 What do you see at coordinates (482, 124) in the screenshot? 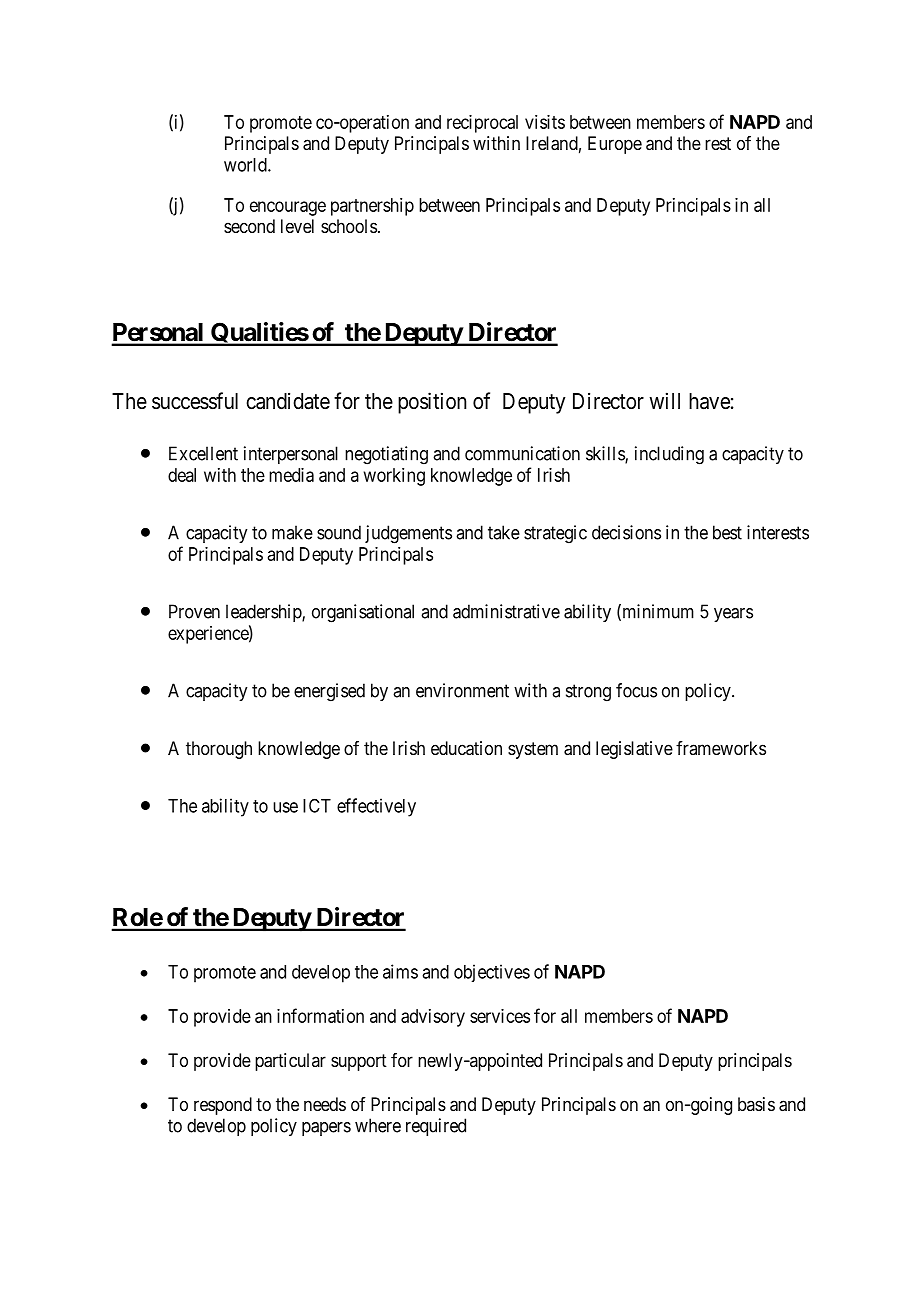
I see `reciprocal` at bounding box center [482, 124].
